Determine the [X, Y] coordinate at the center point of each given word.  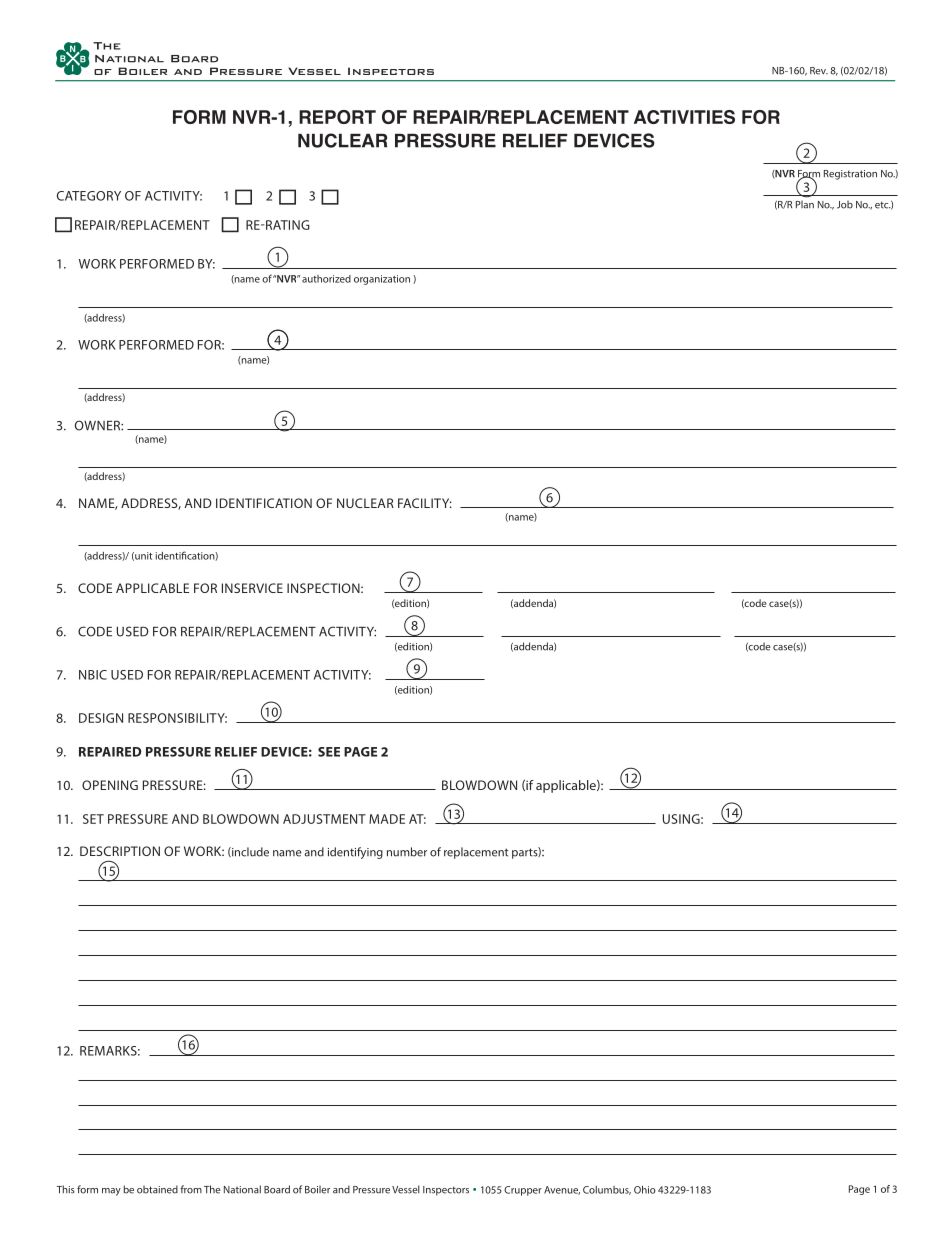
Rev [819, 71]
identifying [355, 853]
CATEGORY [89, 196]
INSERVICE [252, 588]
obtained [157, 1189]
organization [382, 280]
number [407, 852]
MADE [387, 819]
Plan [805, 204]
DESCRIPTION [120, 851]
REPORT [337, 117]
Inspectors [446, 1191]
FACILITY [425, 503]
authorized [326, 279]
